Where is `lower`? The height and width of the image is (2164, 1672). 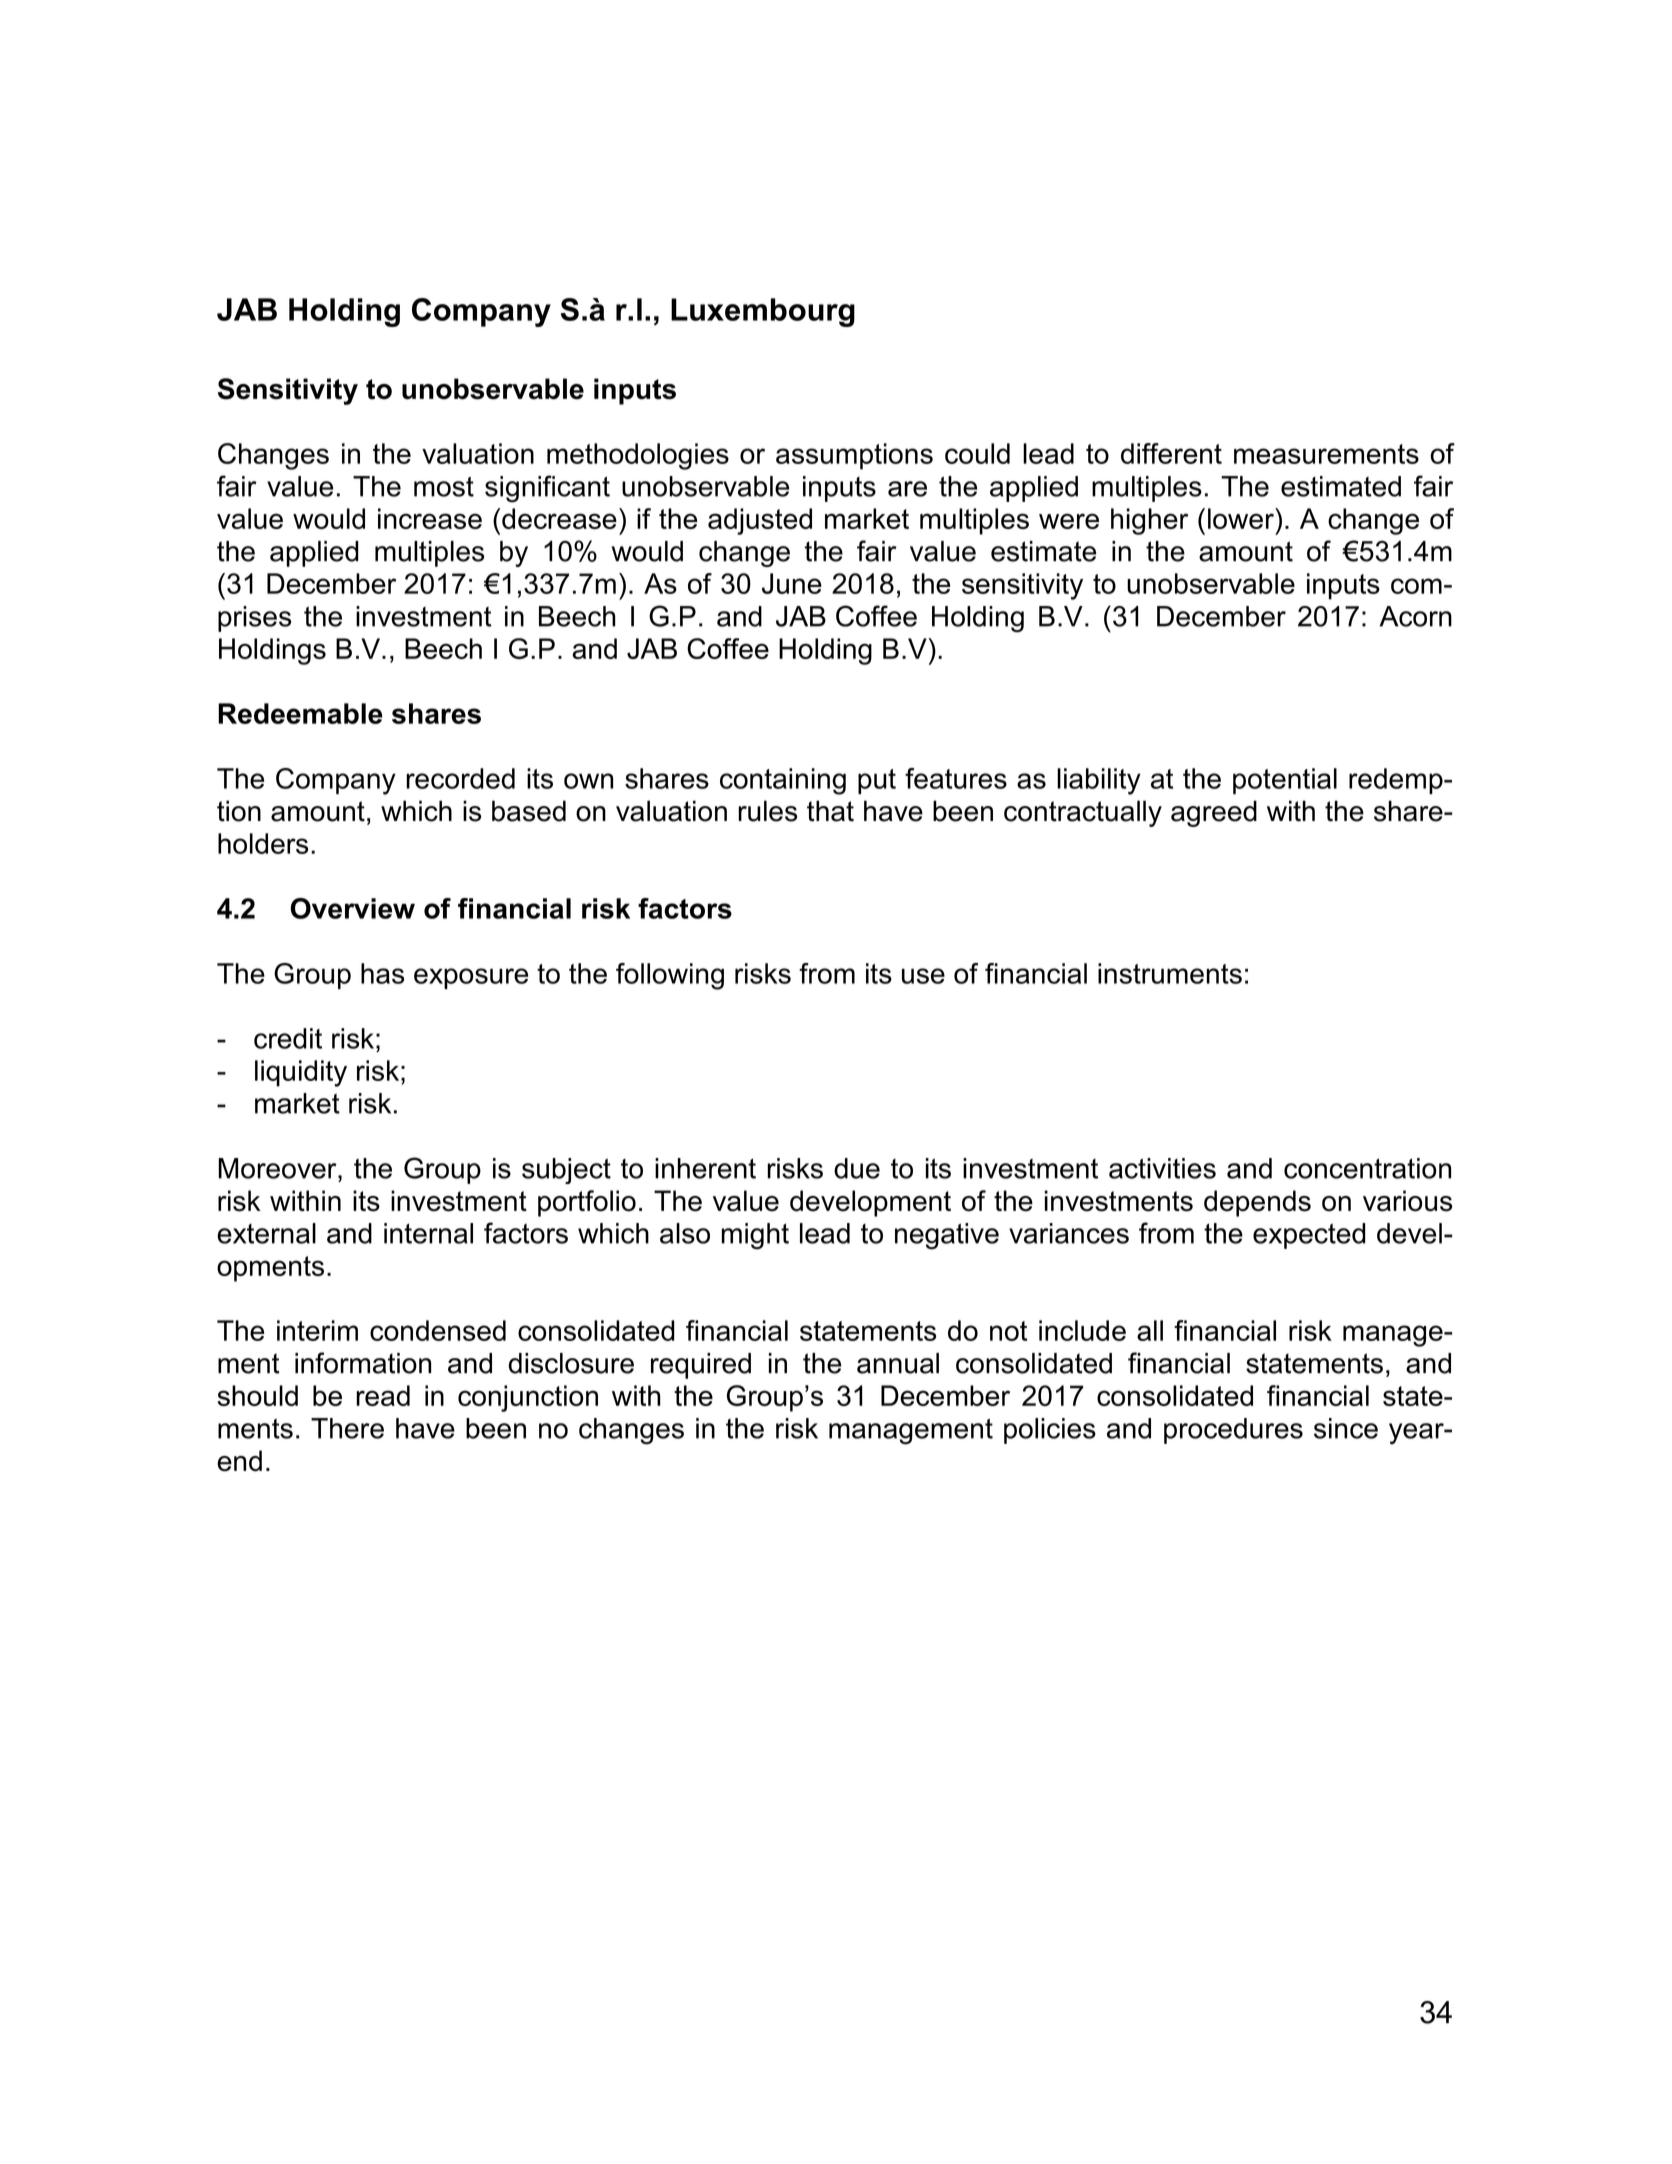 lower is located at coordinates (1242, 518).
